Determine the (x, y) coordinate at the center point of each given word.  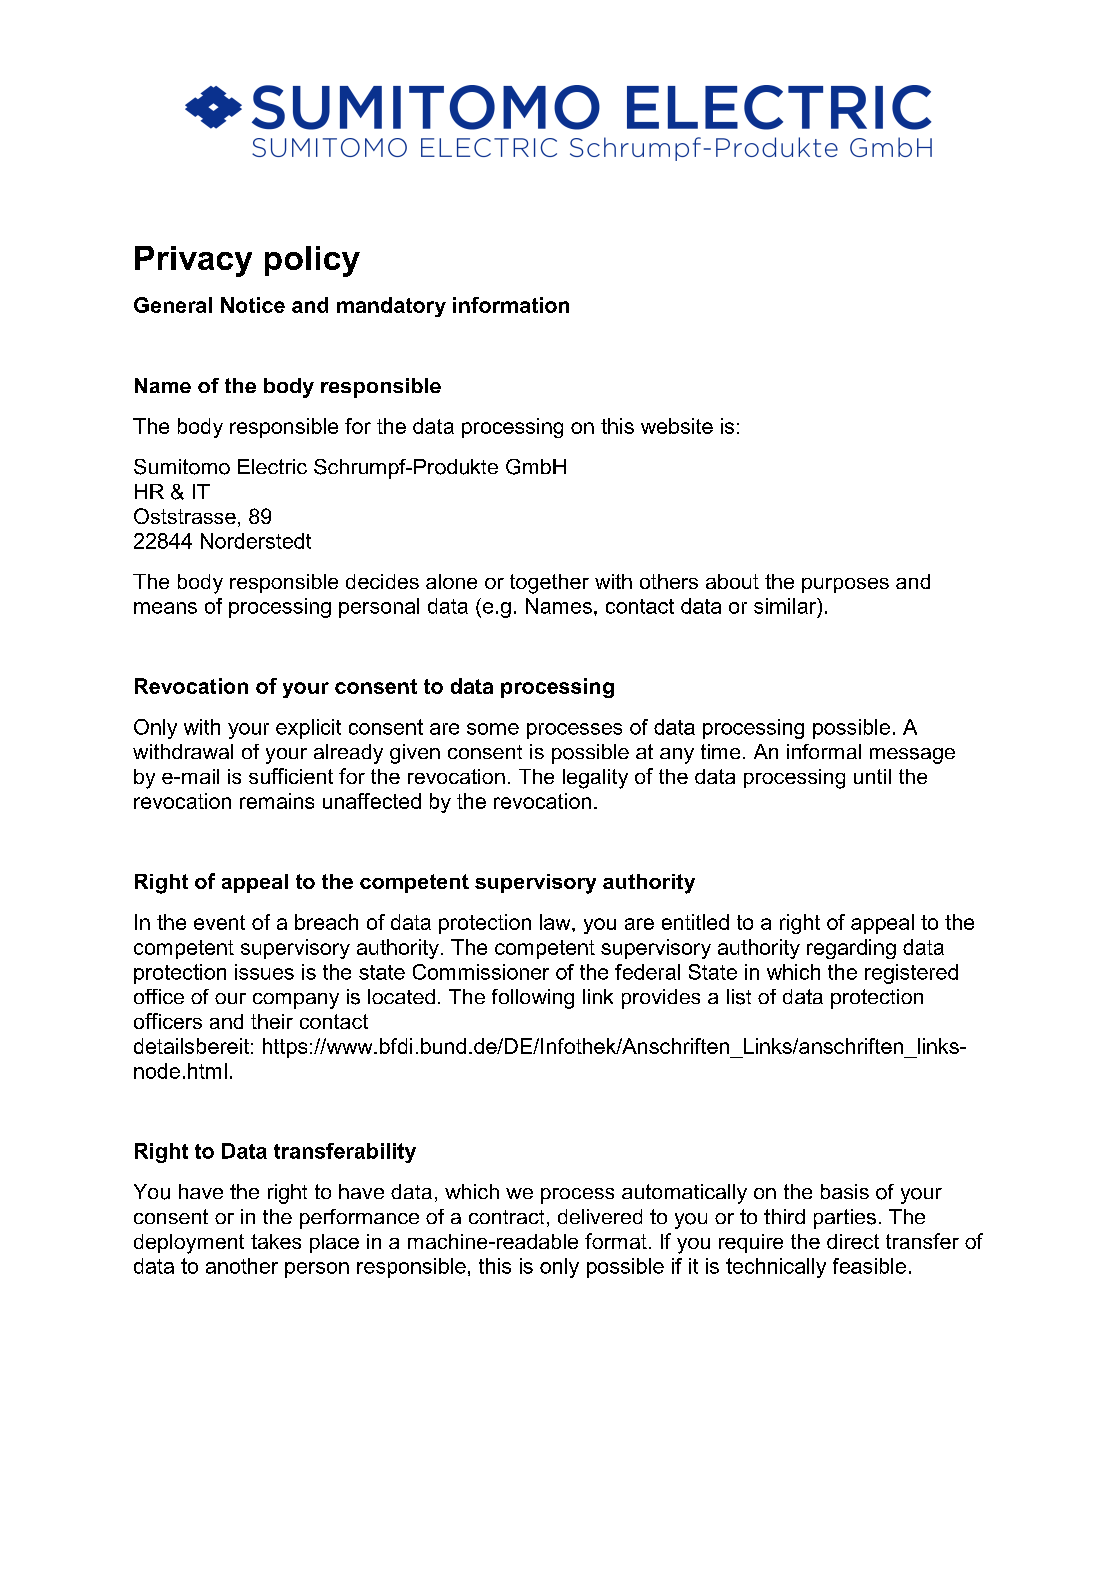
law (556, 922)
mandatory (391, 307)
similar (786, 607)
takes (276, 1241)
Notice (253, 305)
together (549, 584)
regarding (851, 949)
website (677, 426)
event (219, 922)
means (165, 608)
